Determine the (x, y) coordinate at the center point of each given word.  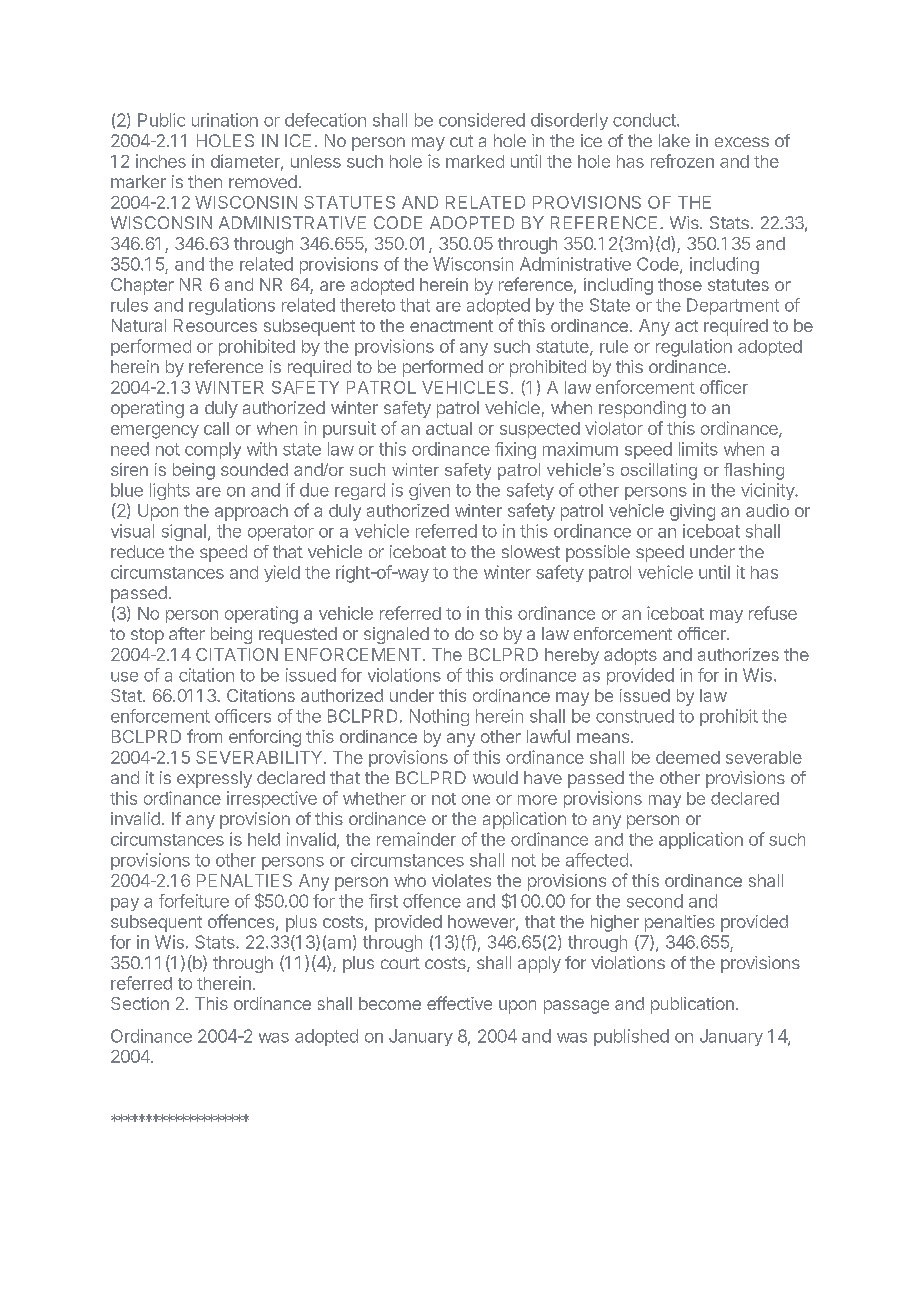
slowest (531, 551)
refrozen (682, 161)
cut (461, 141)
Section (140, 1003)
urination (225, 120)
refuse (773, 613)
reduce (137, 551)
